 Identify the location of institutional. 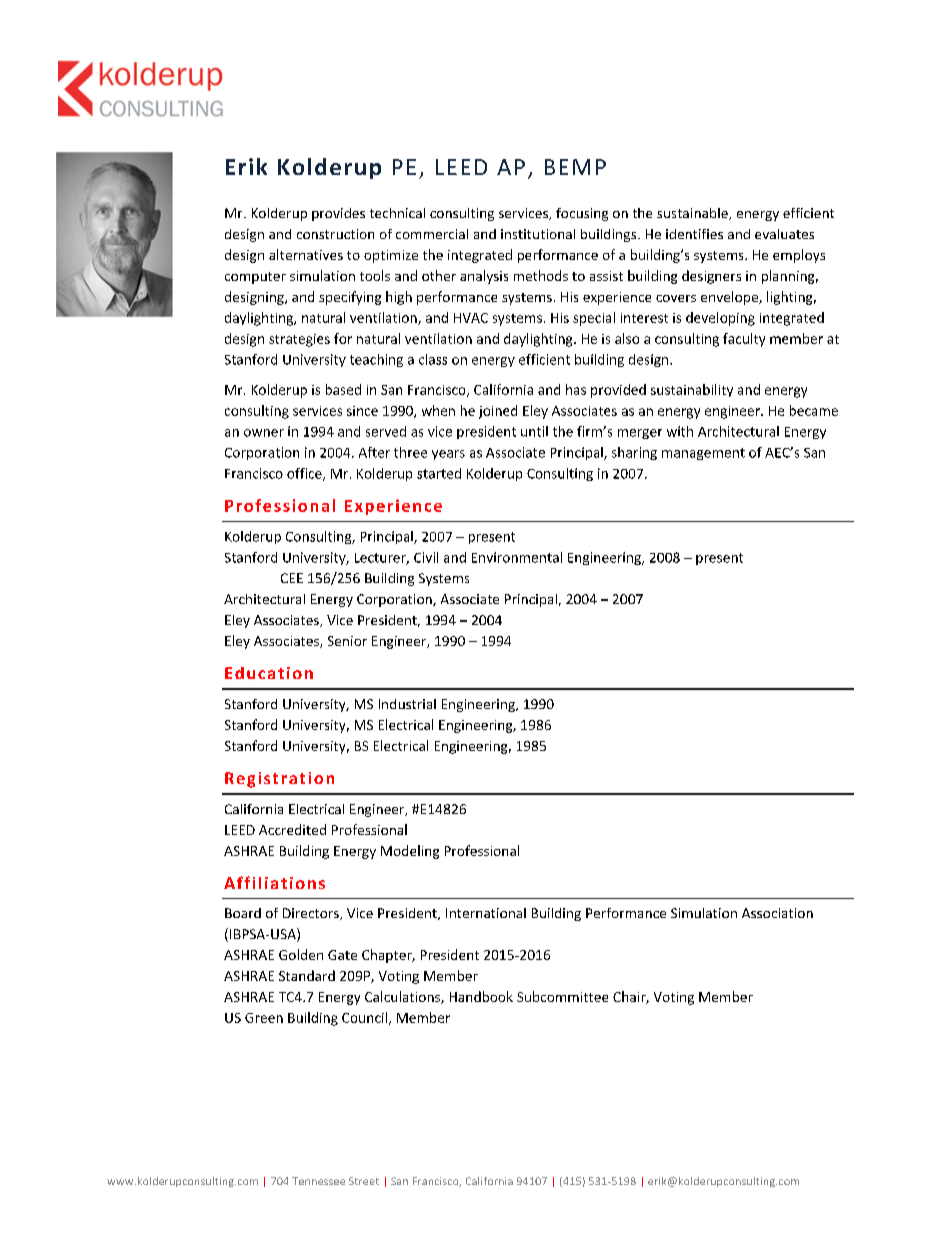
(538, 234).
